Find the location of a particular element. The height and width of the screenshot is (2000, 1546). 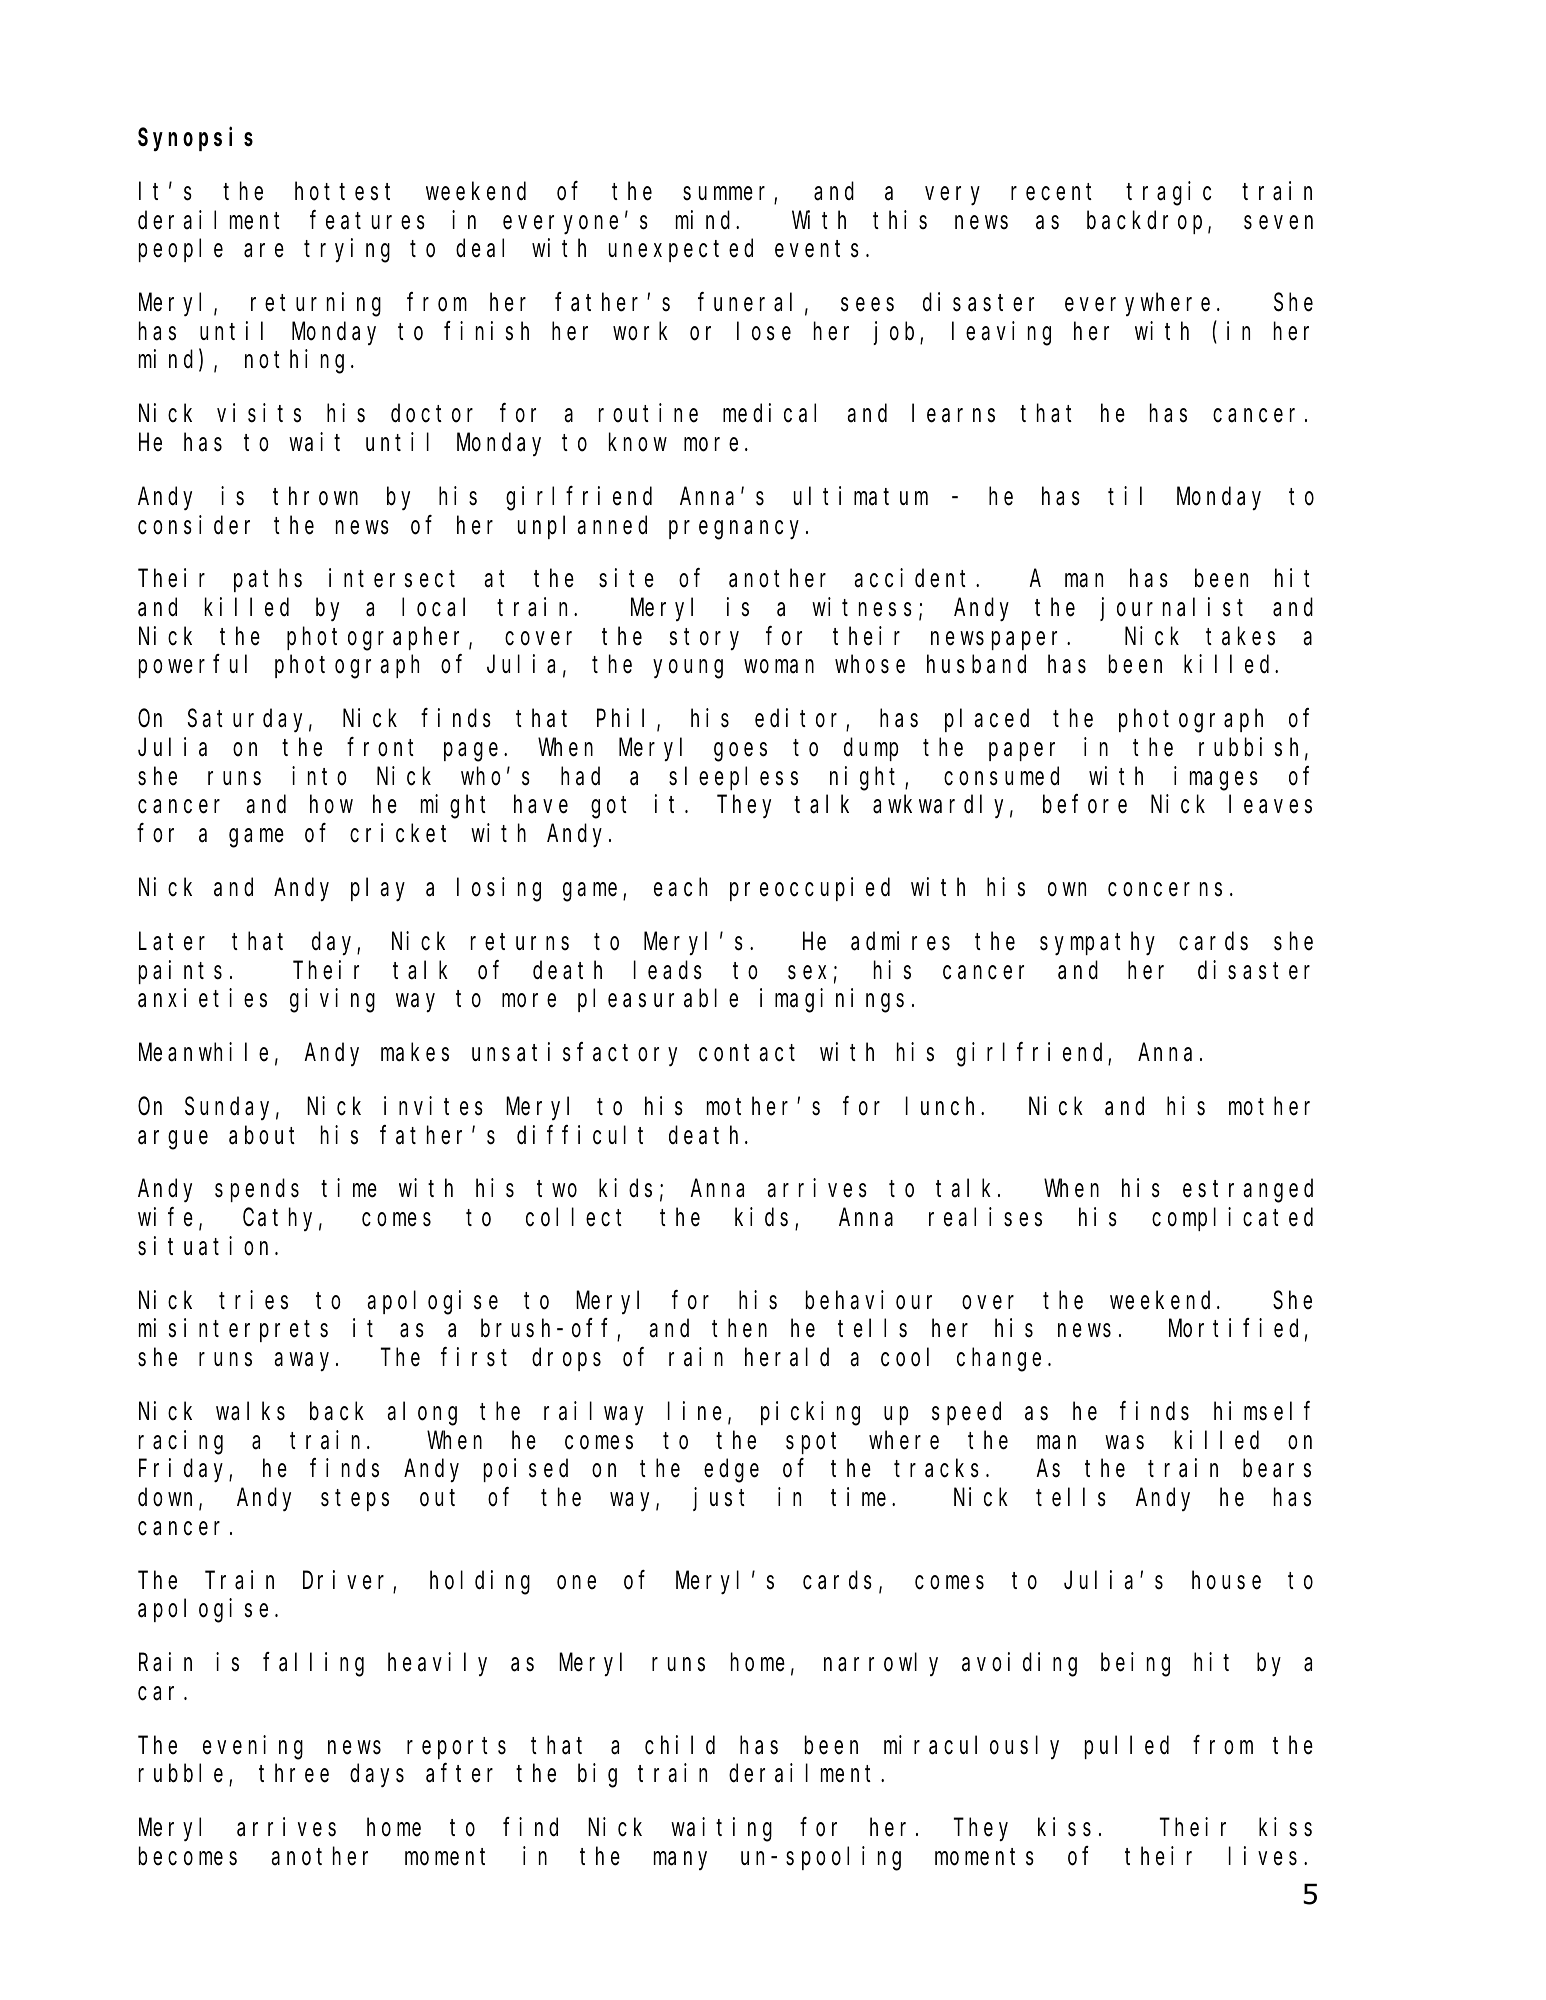

before is located at coordinates (1085, 805).
